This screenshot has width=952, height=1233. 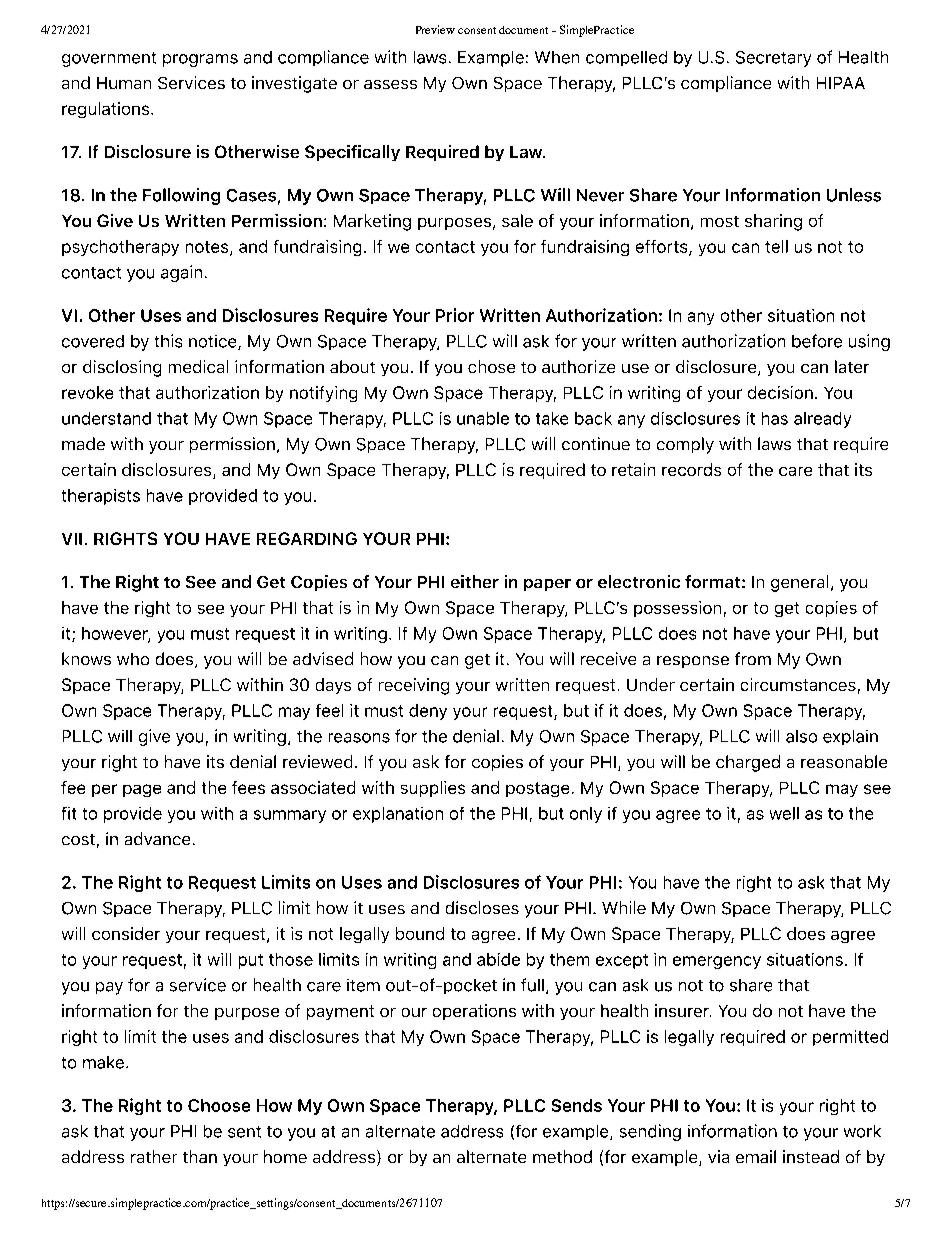 I want to click on before, so click(x=817, y=341).
